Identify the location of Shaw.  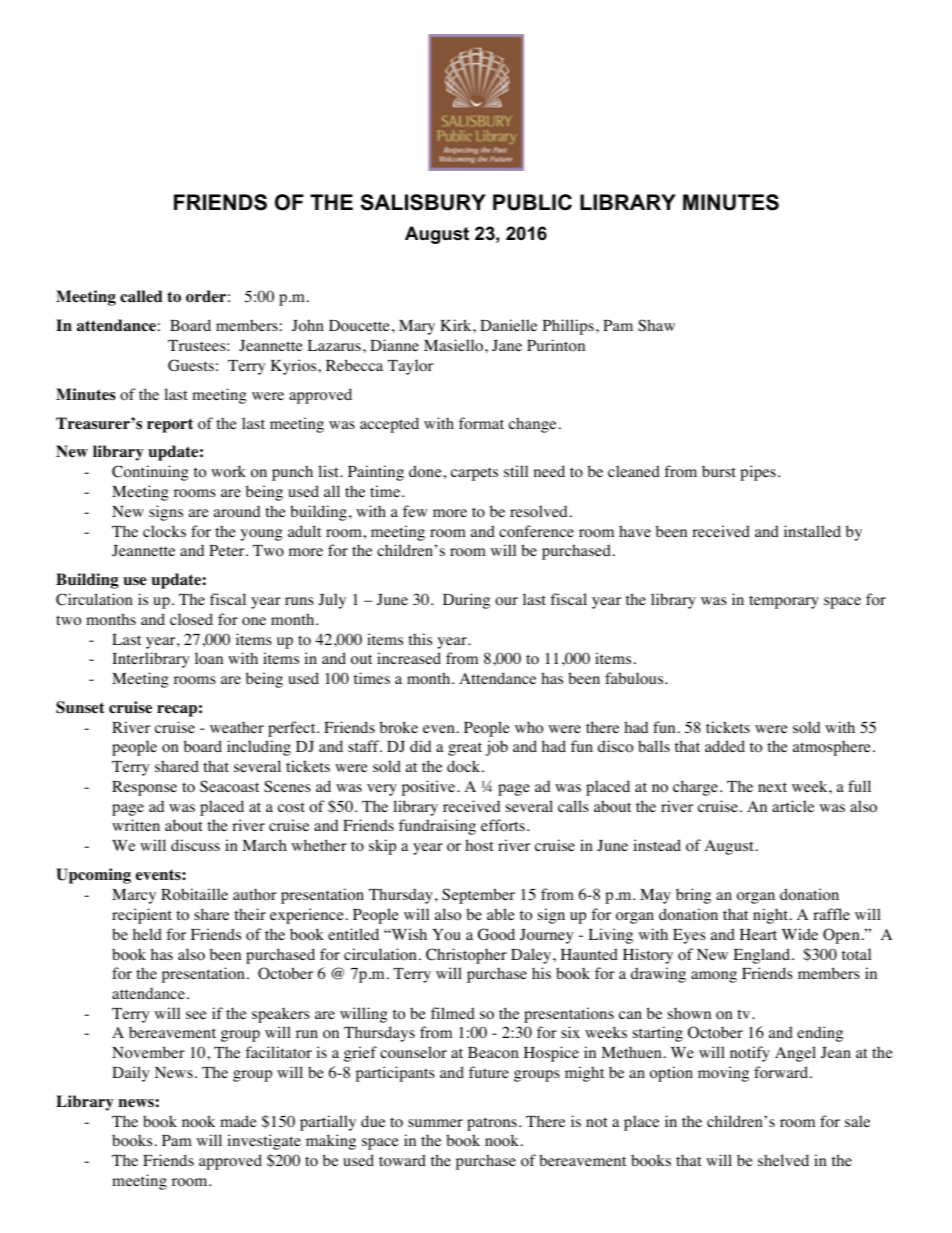
(656, 325).
